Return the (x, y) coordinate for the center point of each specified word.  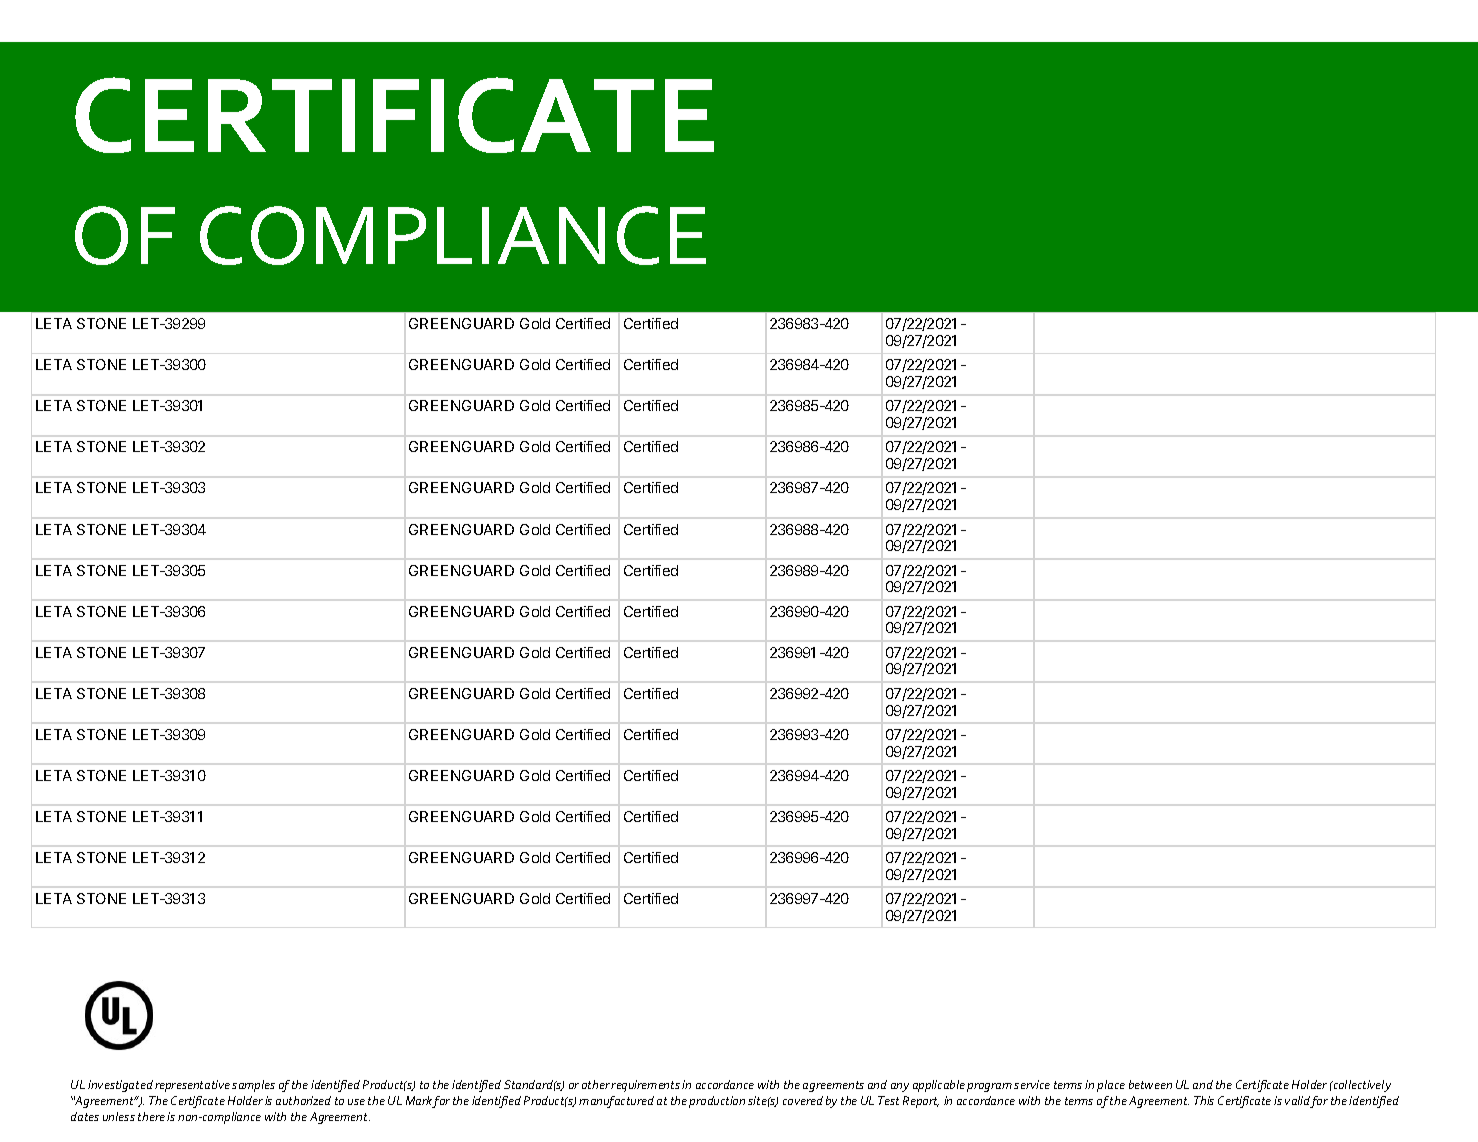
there (151, 1116)
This (1204, 1100)
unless (119, 1116)
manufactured (616, 1102)
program (989, 1087)
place (1111, 1086)
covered (803, 1100)
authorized (303, 1100)
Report (921, 1102)
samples (253, 1086)
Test (888, 1100)
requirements (645, 1086)
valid (1298, 1102)
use (356, 1102)
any (900, 1087)
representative (192, 1086)
